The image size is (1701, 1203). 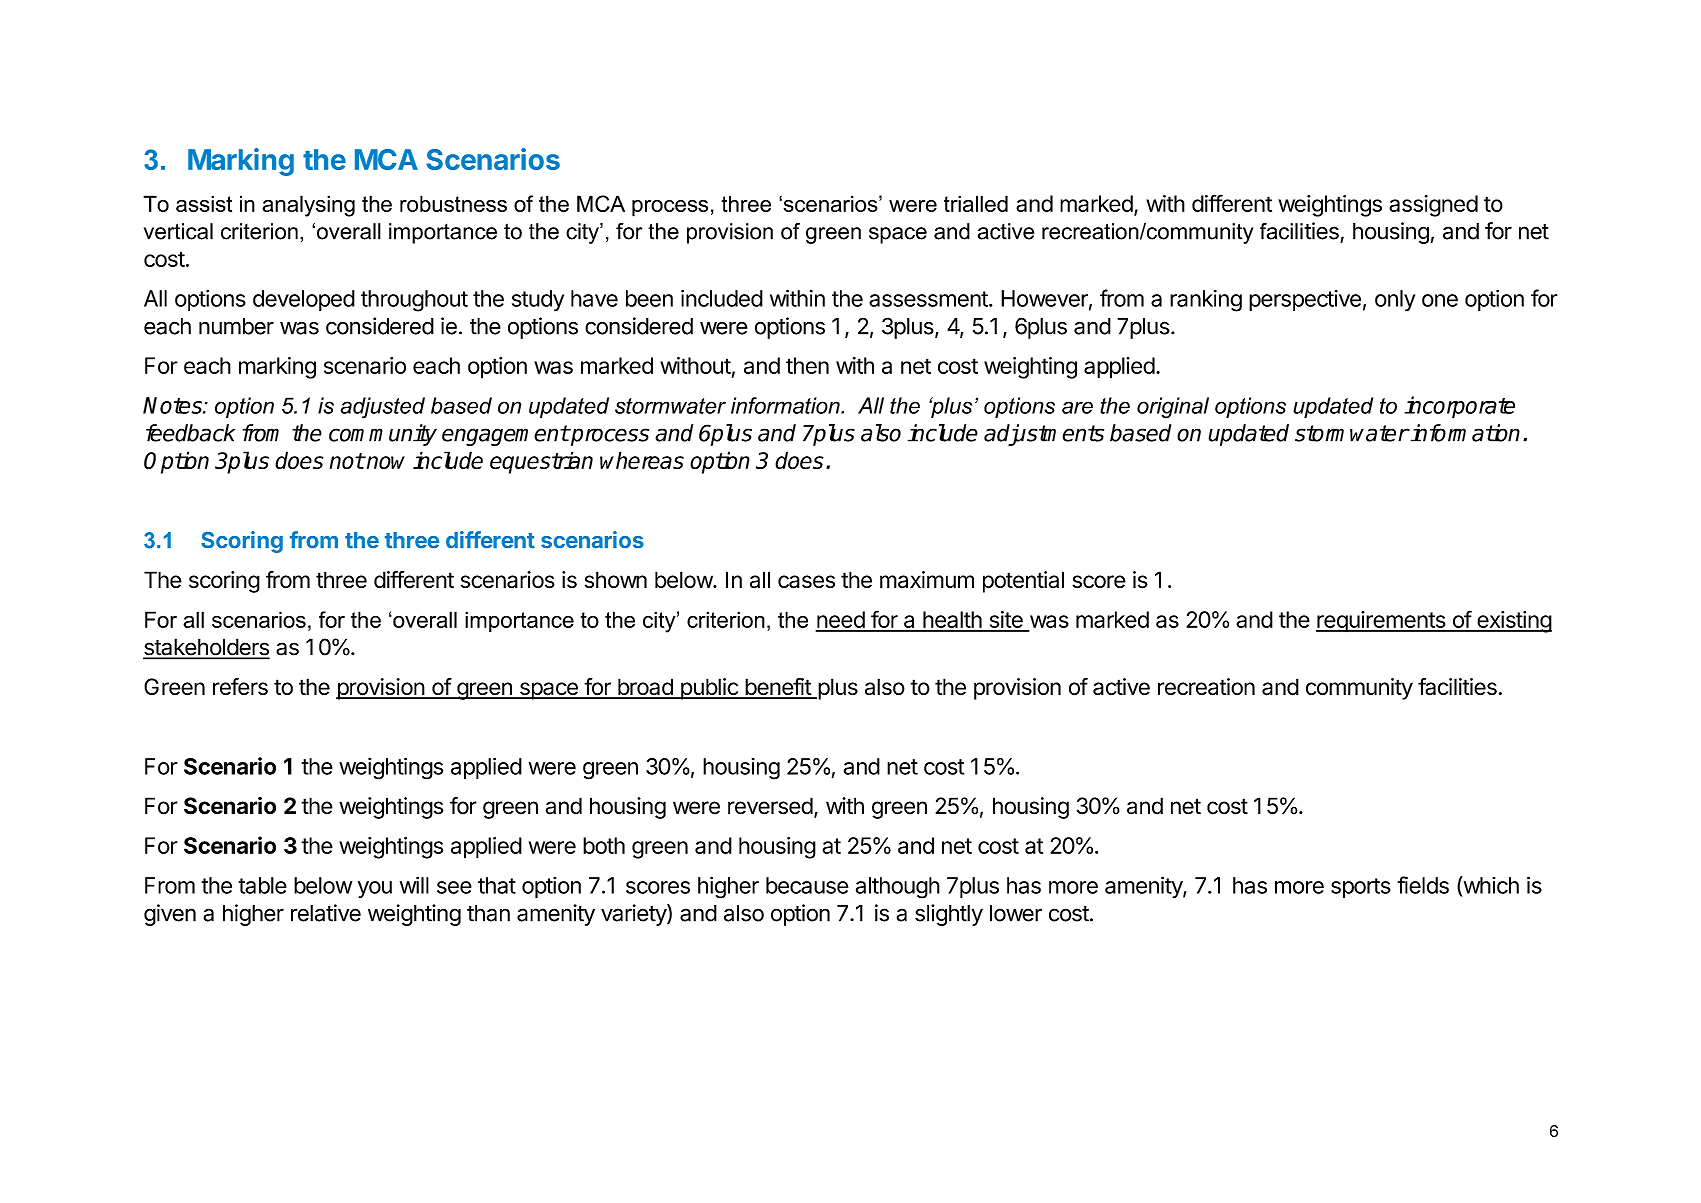 I want to click on you, so click(x=375, y=889).
